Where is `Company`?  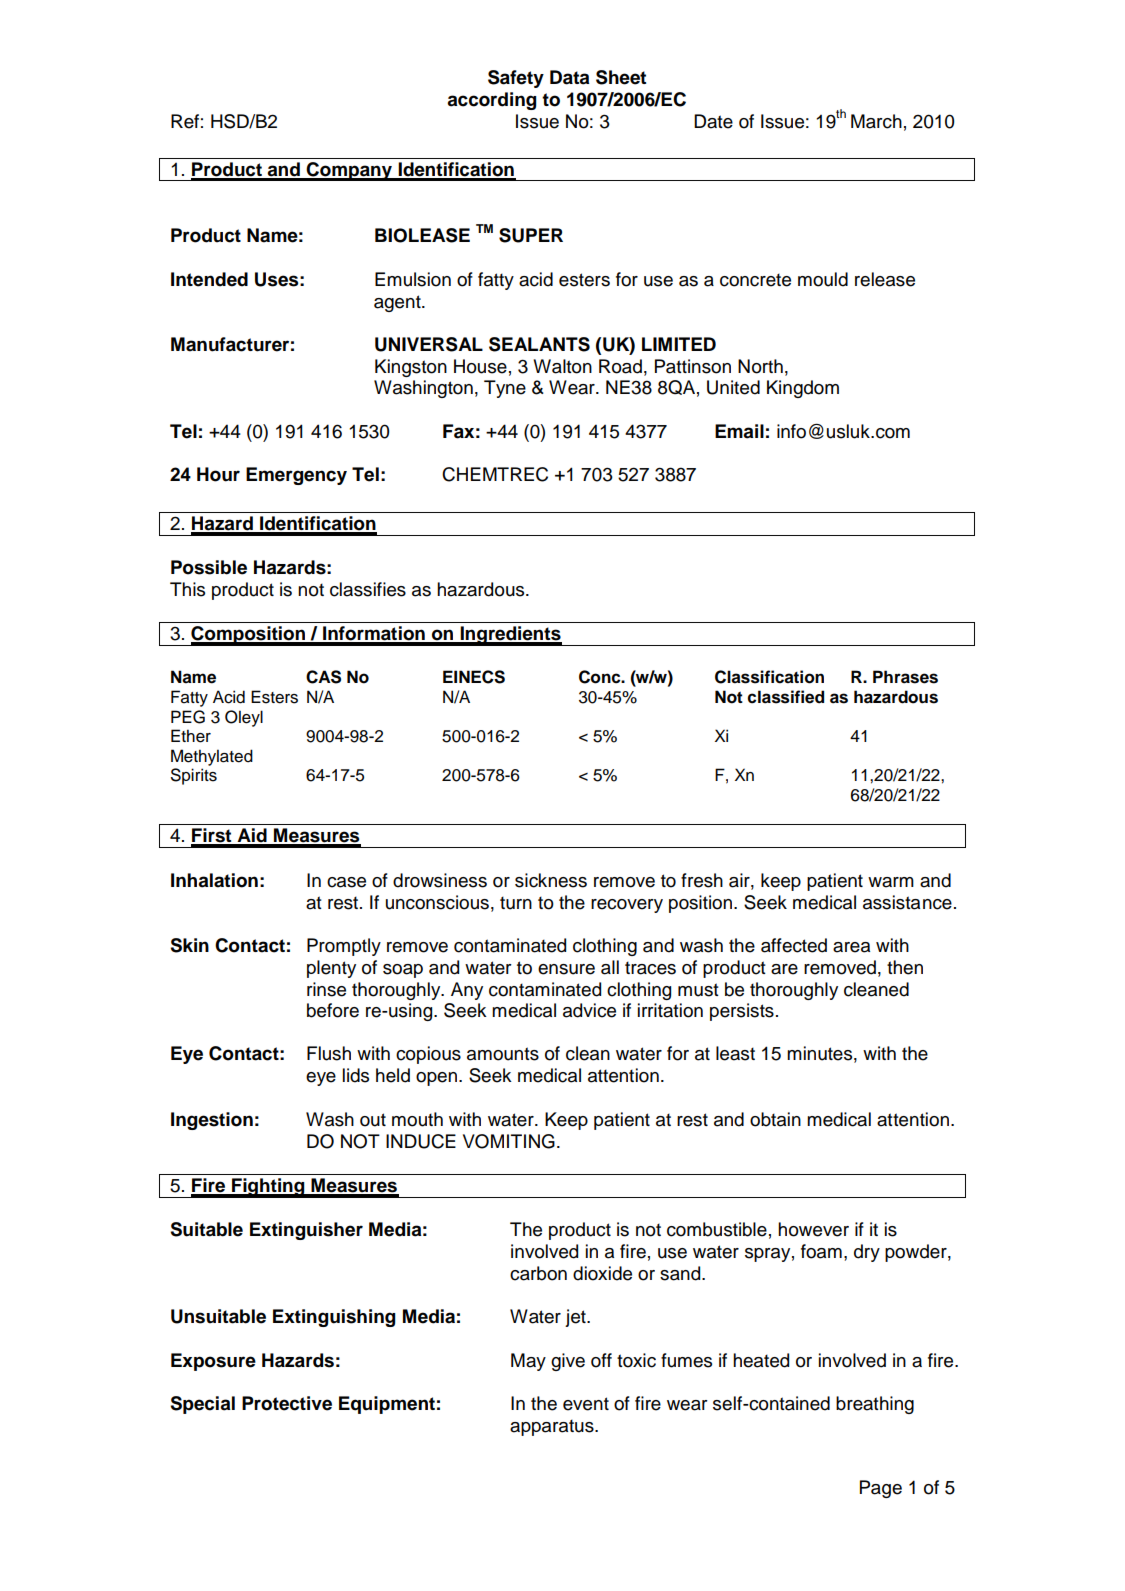 Company is located at coordinates (350, 171).
